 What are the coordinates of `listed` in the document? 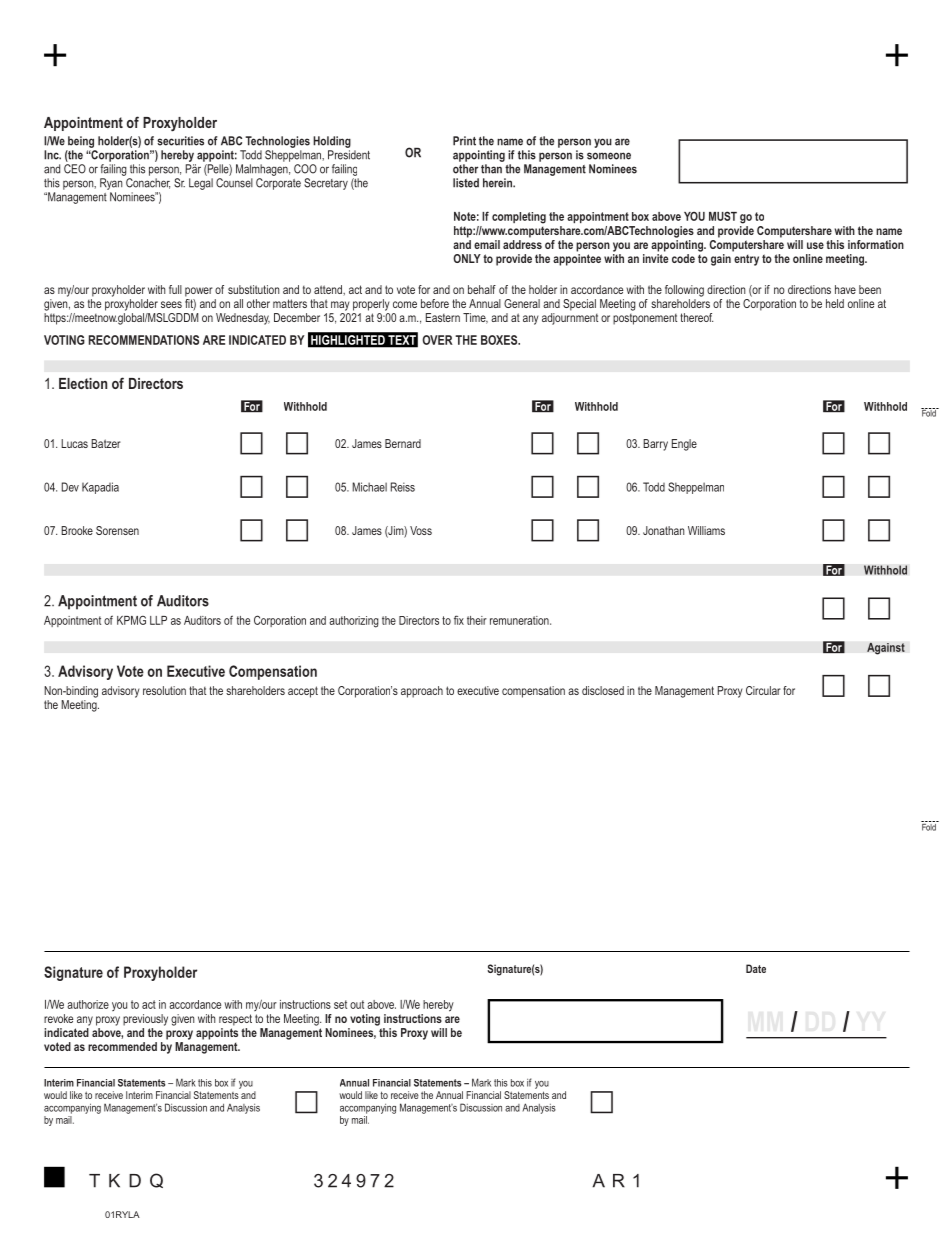 It's located at (466, 183).
